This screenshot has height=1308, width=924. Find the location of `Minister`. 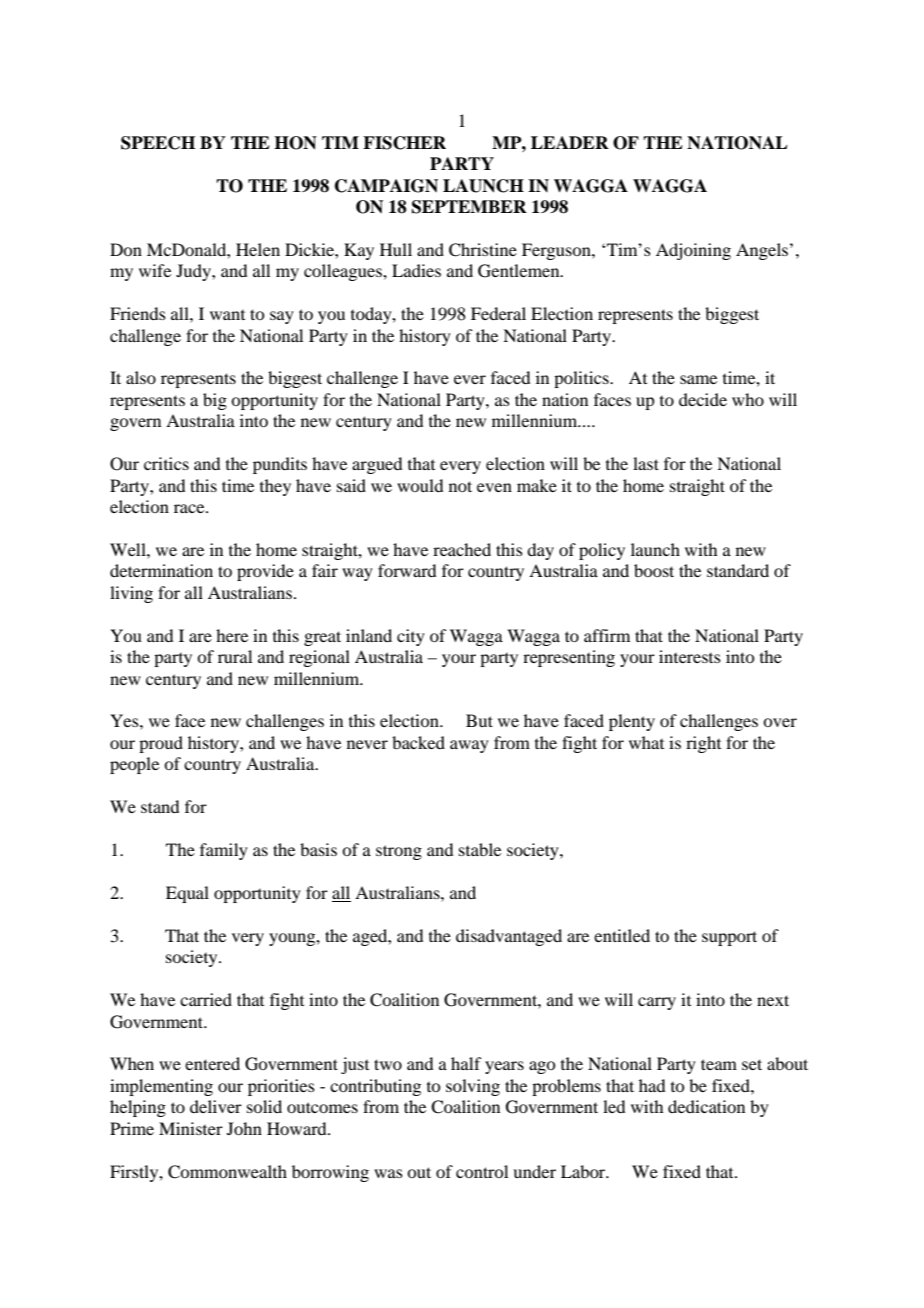

Minister is located at coordinates (191, 1128).
